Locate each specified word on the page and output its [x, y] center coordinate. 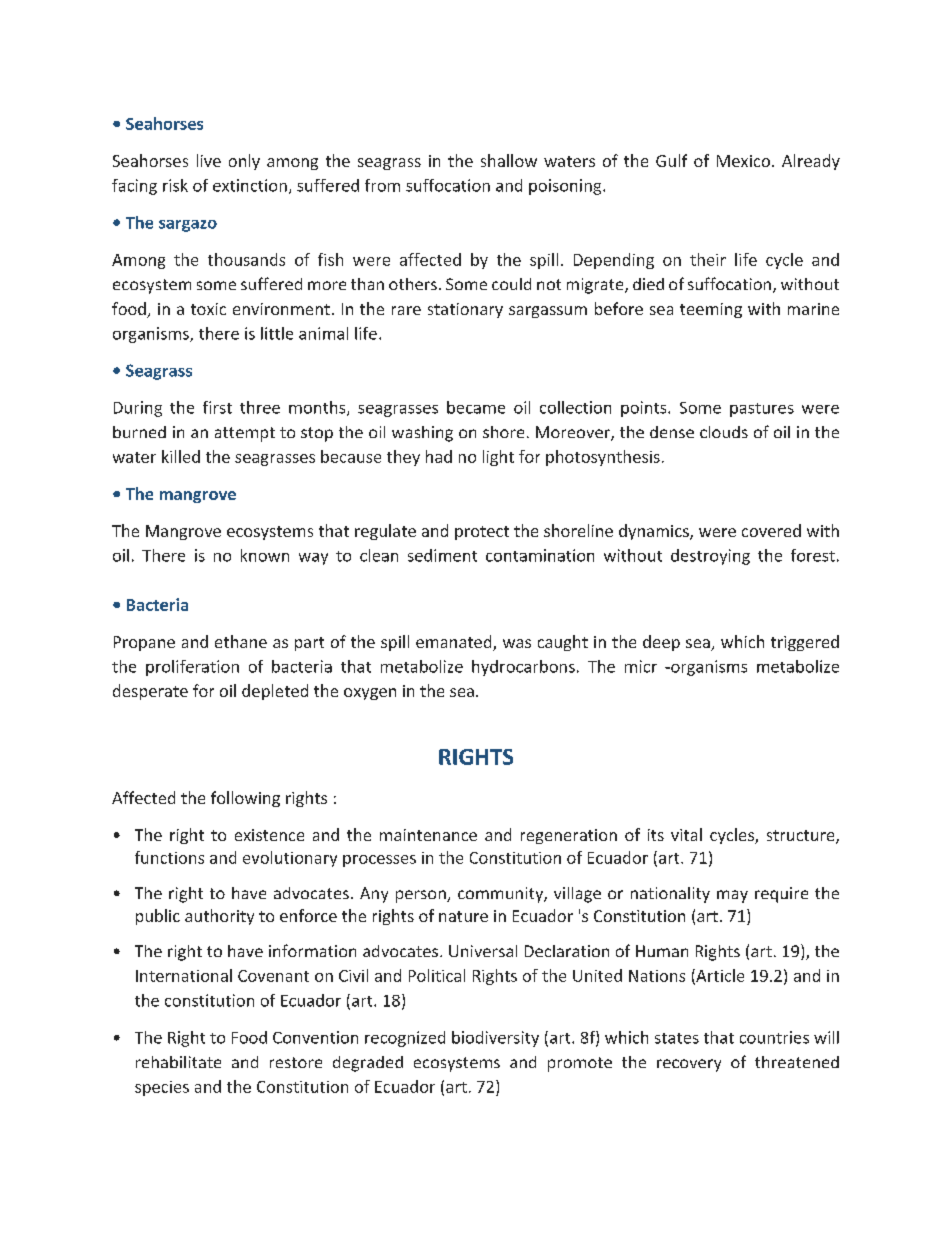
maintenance [428, 835]
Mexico [743, 161]
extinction [250, 185]
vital [686, 834]
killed [181, 456]
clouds [724, 432]
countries [774, 1037]
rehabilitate [178, 1062]
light [498, 458]
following [245, 799]
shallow [509, 160]
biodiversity [495, 1039]
